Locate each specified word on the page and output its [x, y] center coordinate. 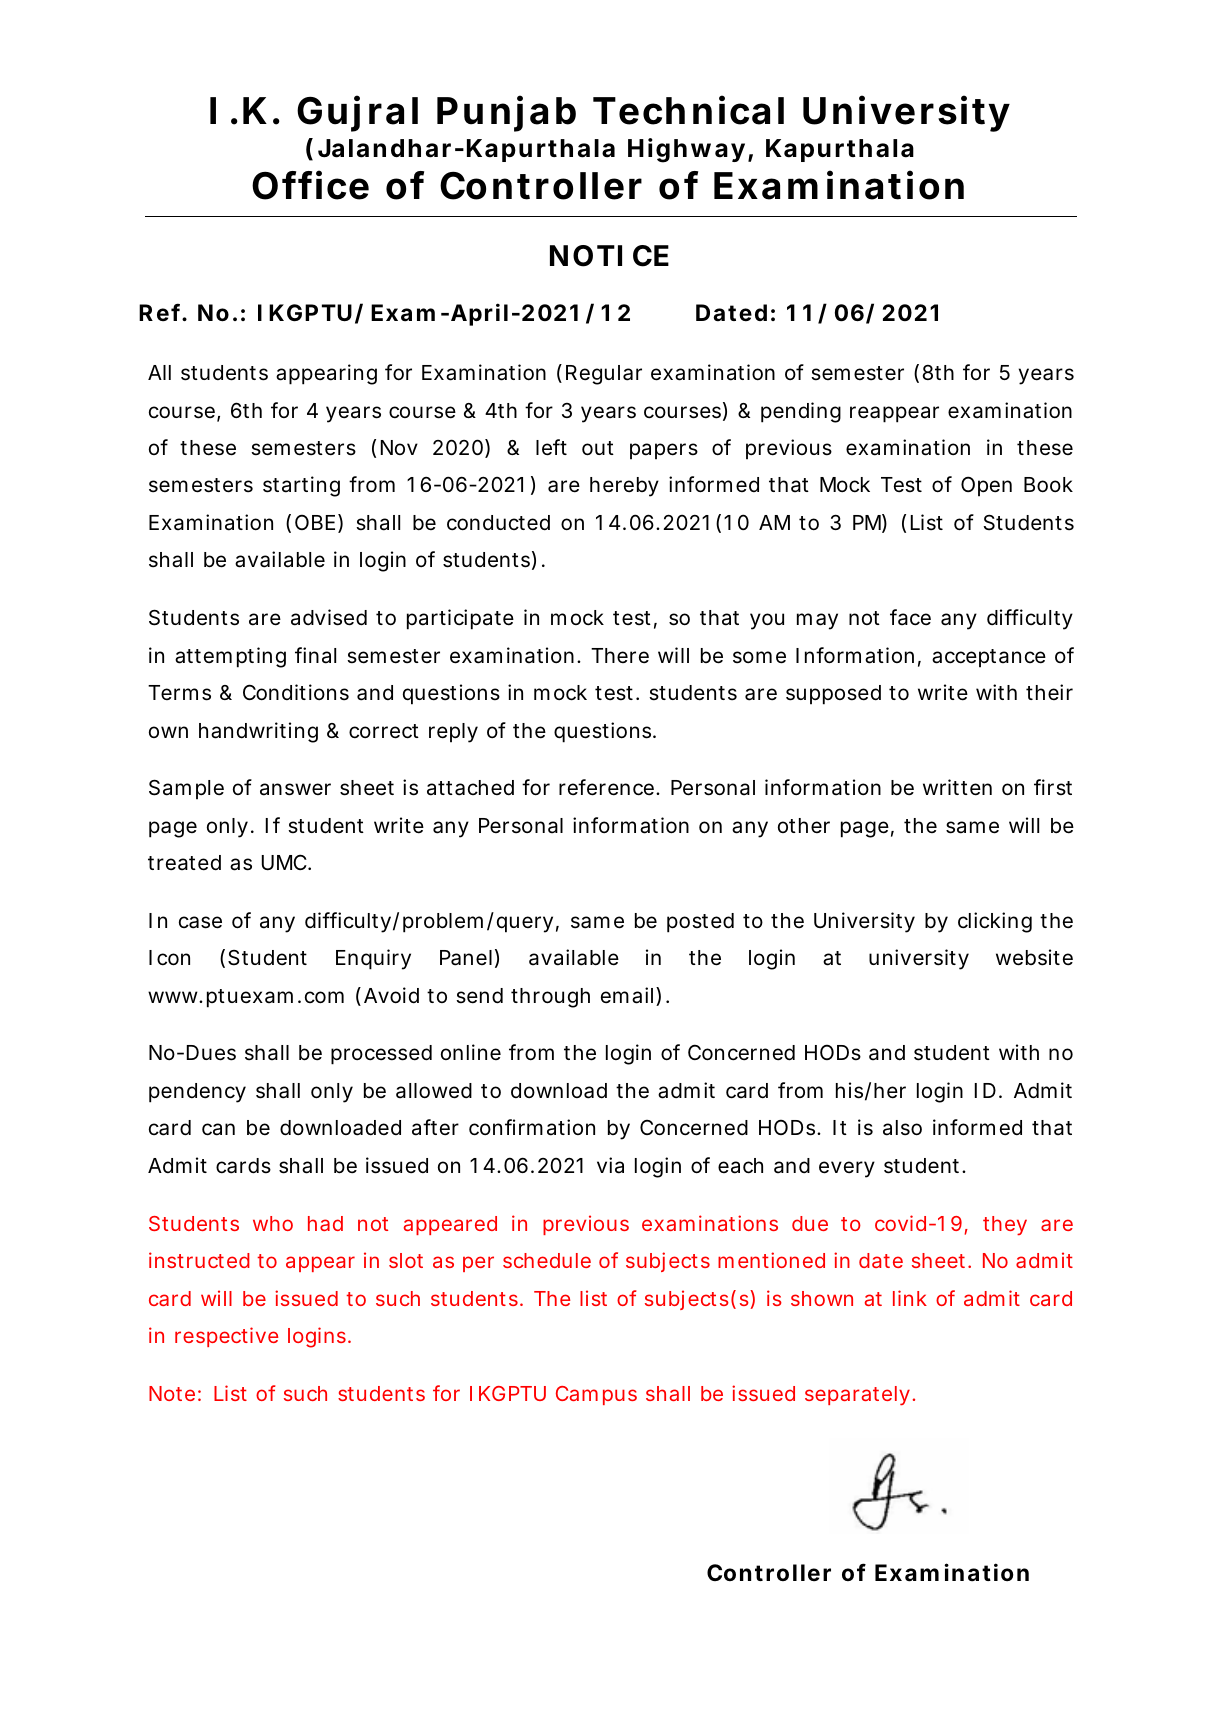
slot [406, 1260]
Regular [604, 375]
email [627, 995]
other [804, 825]
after [435, 1127]
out [598, 448]
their [1049, 692]
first [1053, 787]
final [315, 655]
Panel [466, 958]
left [551, 447]
